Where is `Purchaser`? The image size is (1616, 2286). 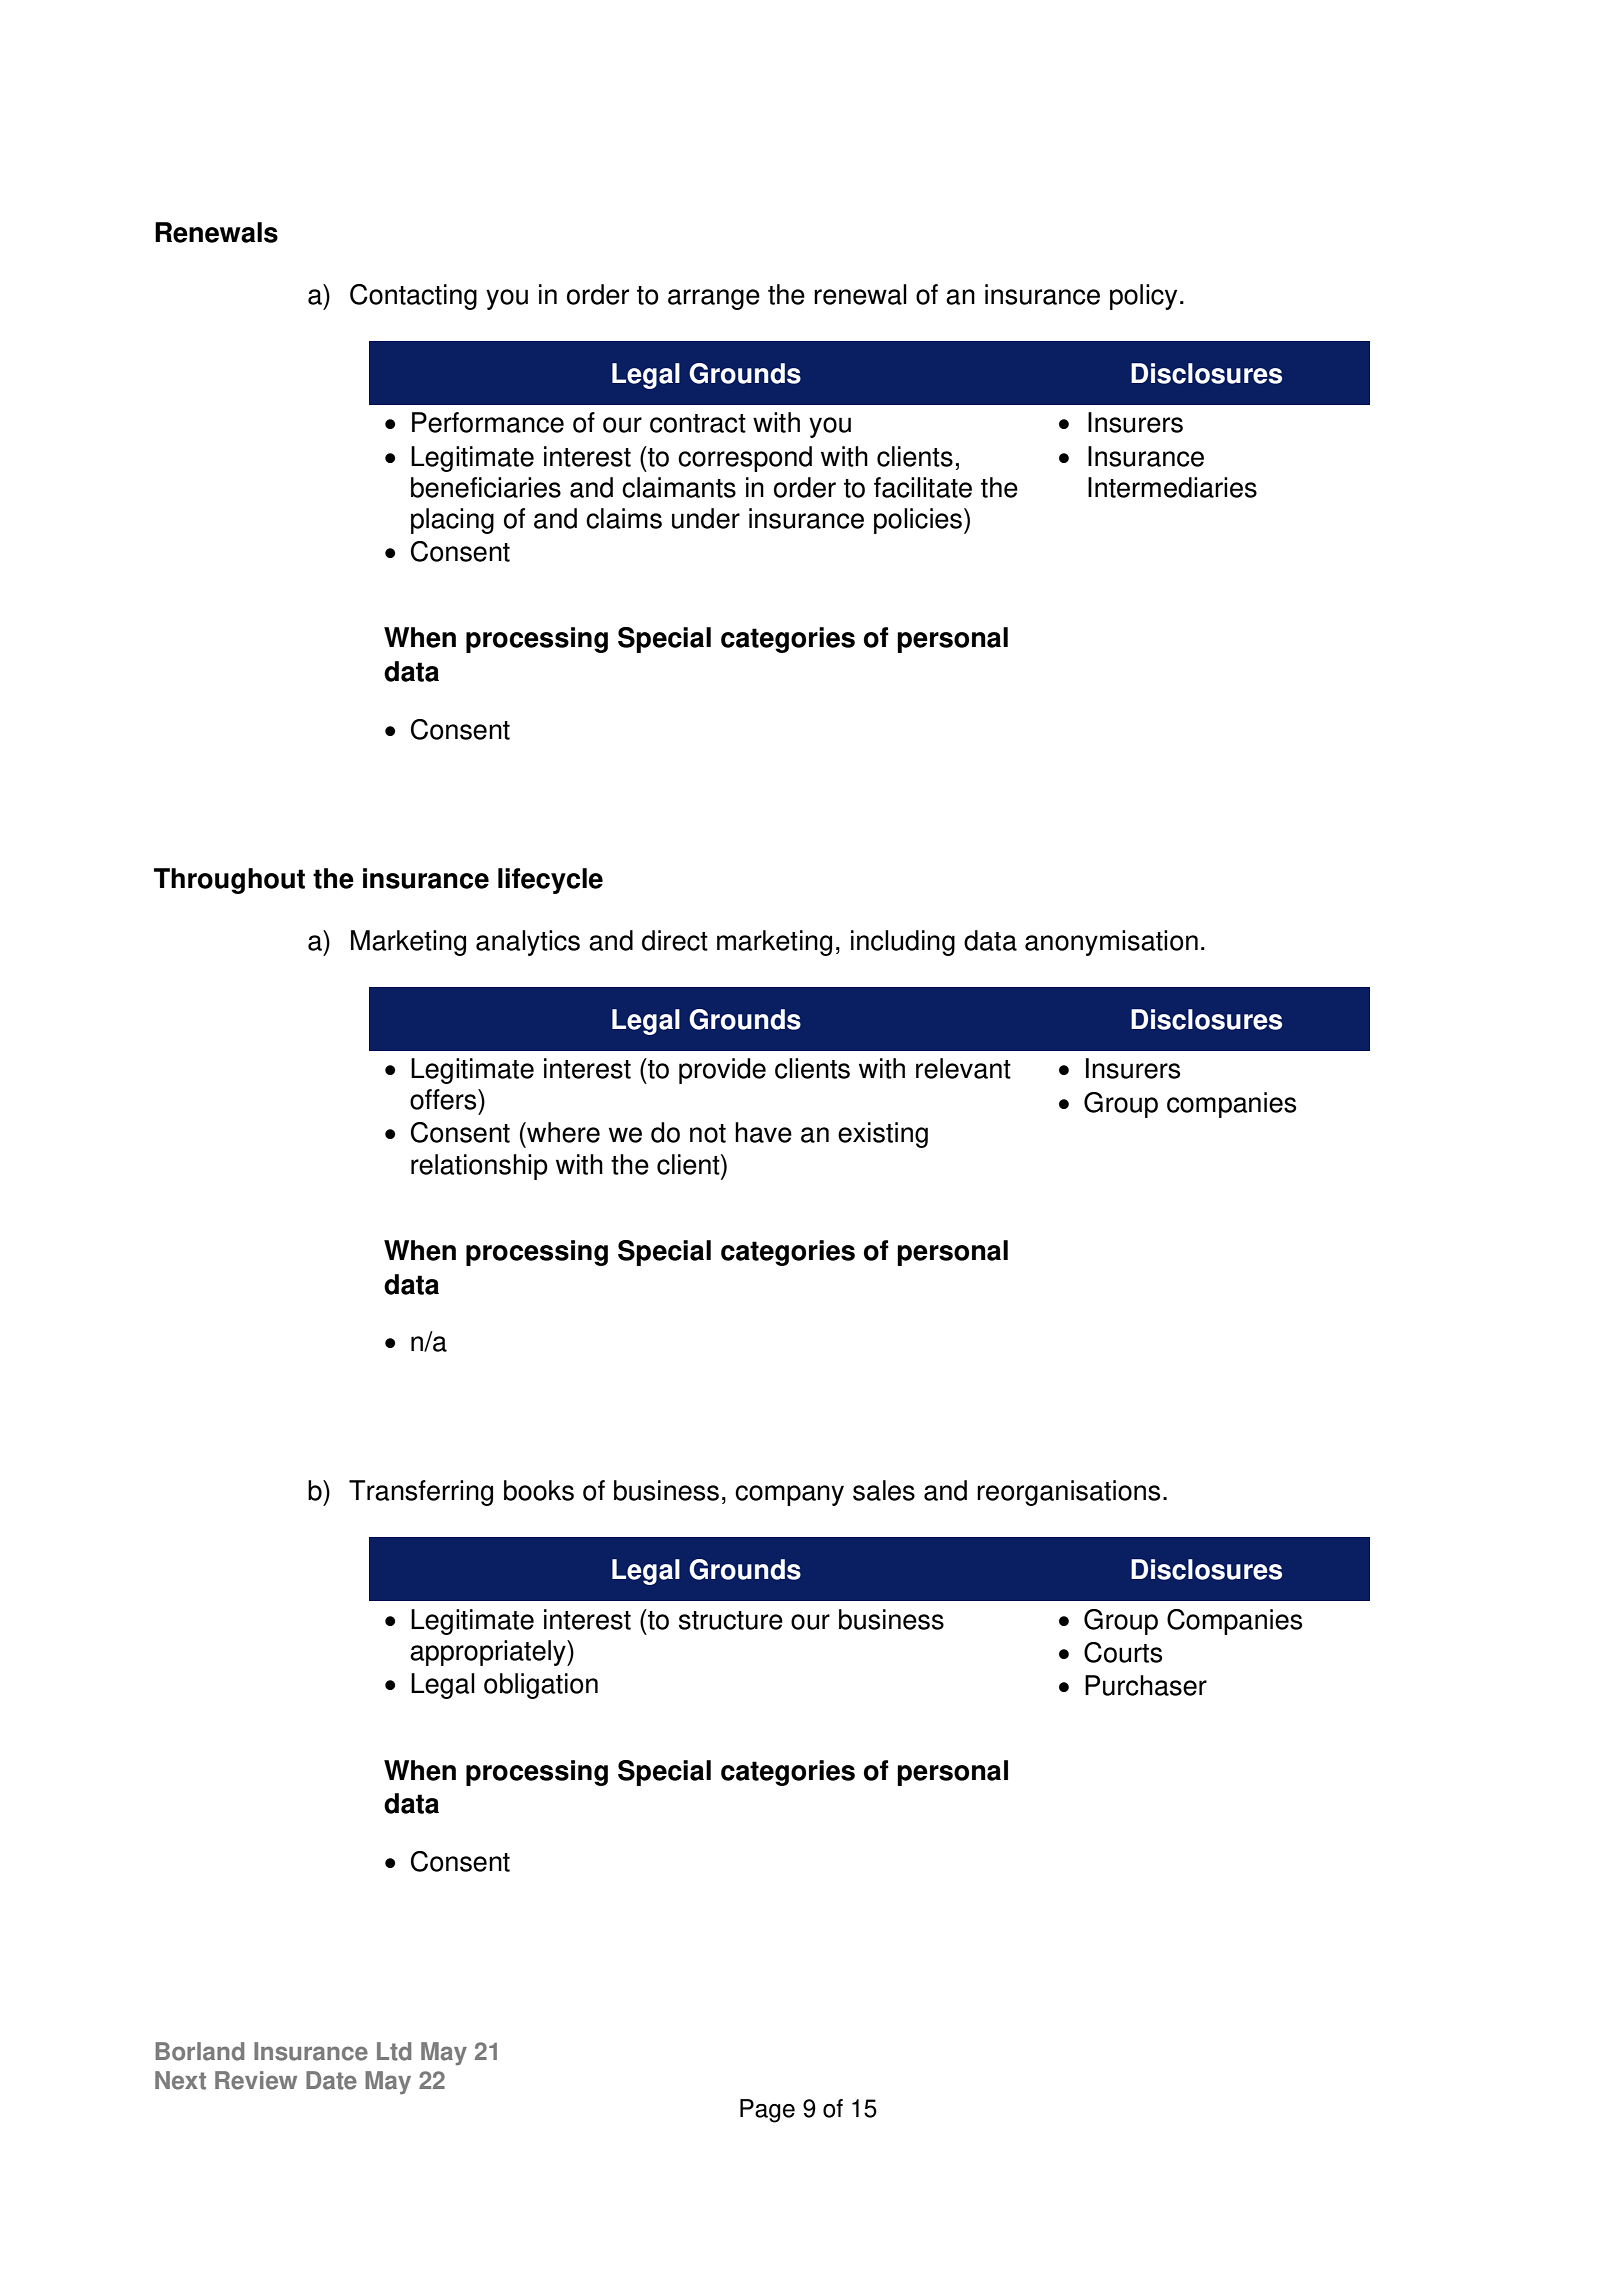
Purchaser is located at coordinates (1146, 1685).
